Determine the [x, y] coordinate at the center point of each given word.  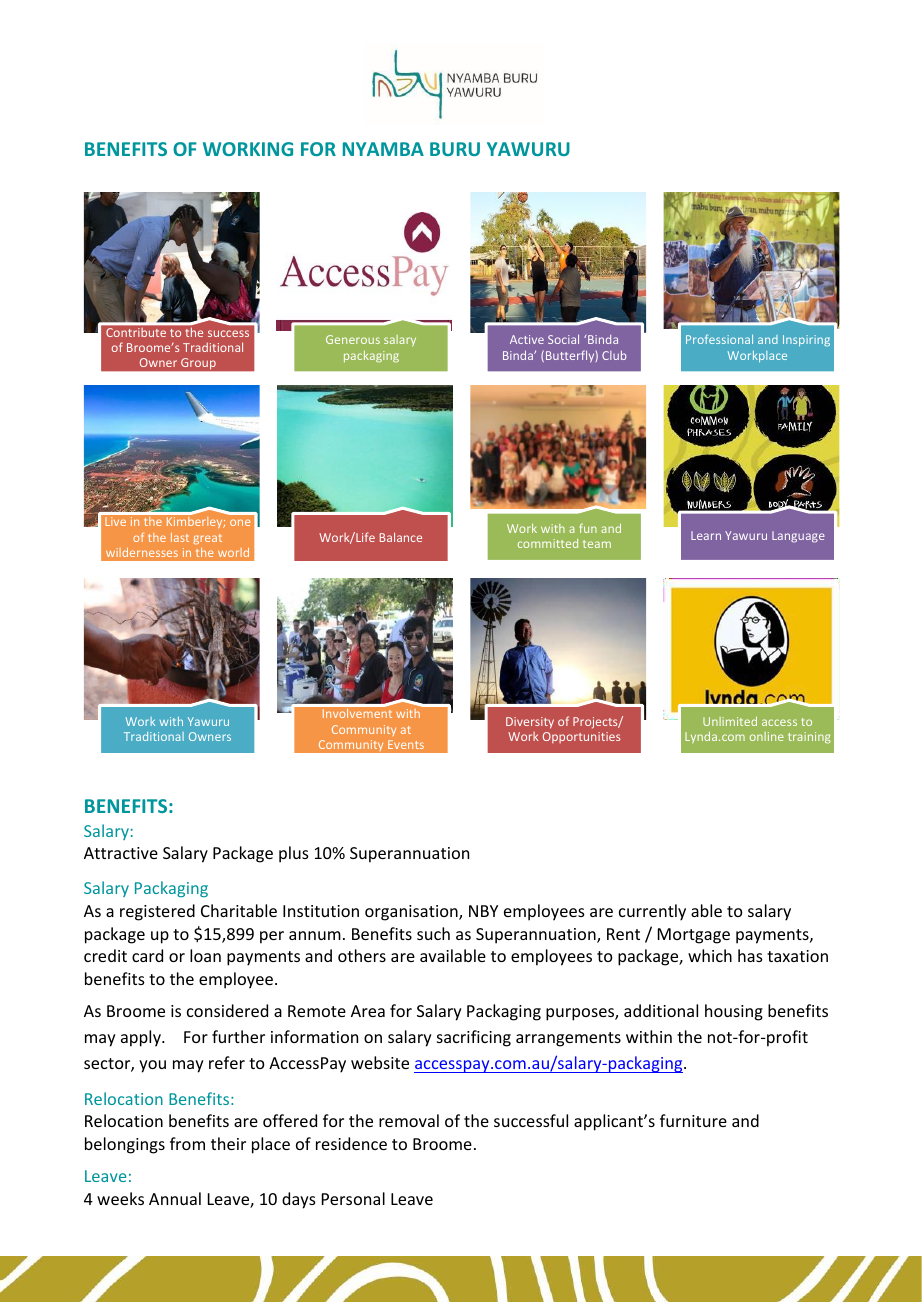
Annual [175, 1198]
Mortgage [694, 936]
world [233, 552]
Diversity [530, 723]
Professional [719, 339]
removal [409, 1120]
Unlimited [730, 721]
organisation [412, 913]
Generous [353, 339]
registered [157, 912]
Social [563, 339]
